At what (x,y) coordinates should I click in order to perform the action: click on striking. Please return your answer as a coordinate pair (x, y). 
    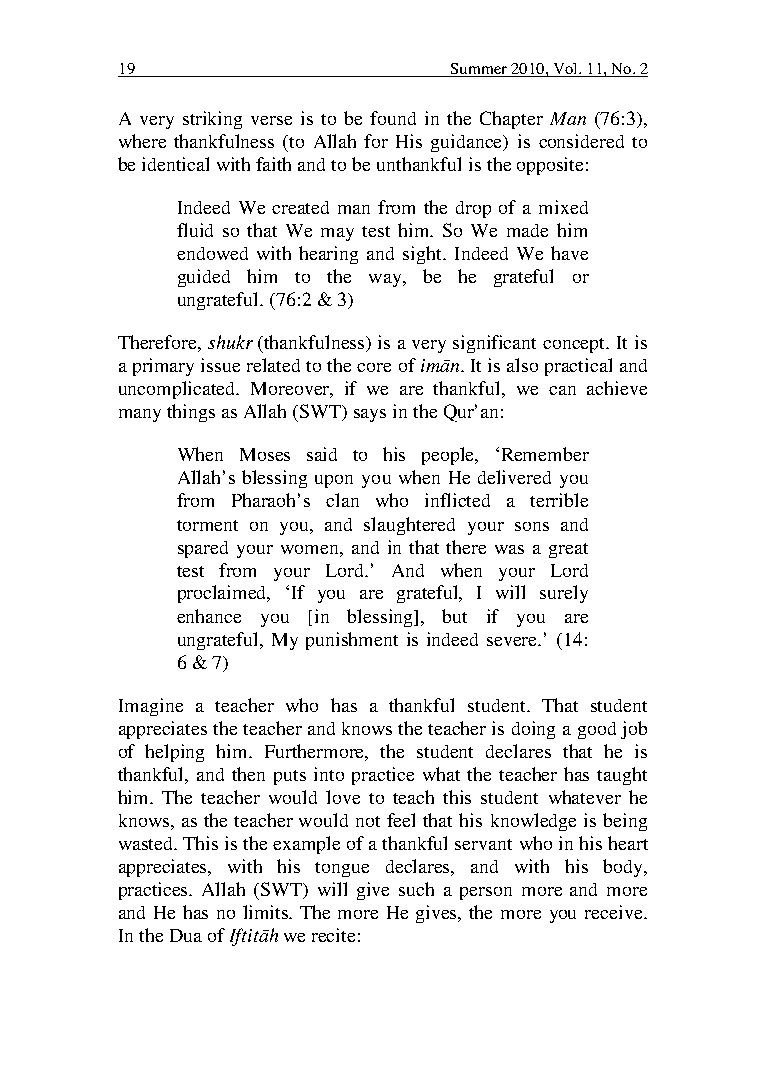
    Looking at the image, I should click on (212, 120).
